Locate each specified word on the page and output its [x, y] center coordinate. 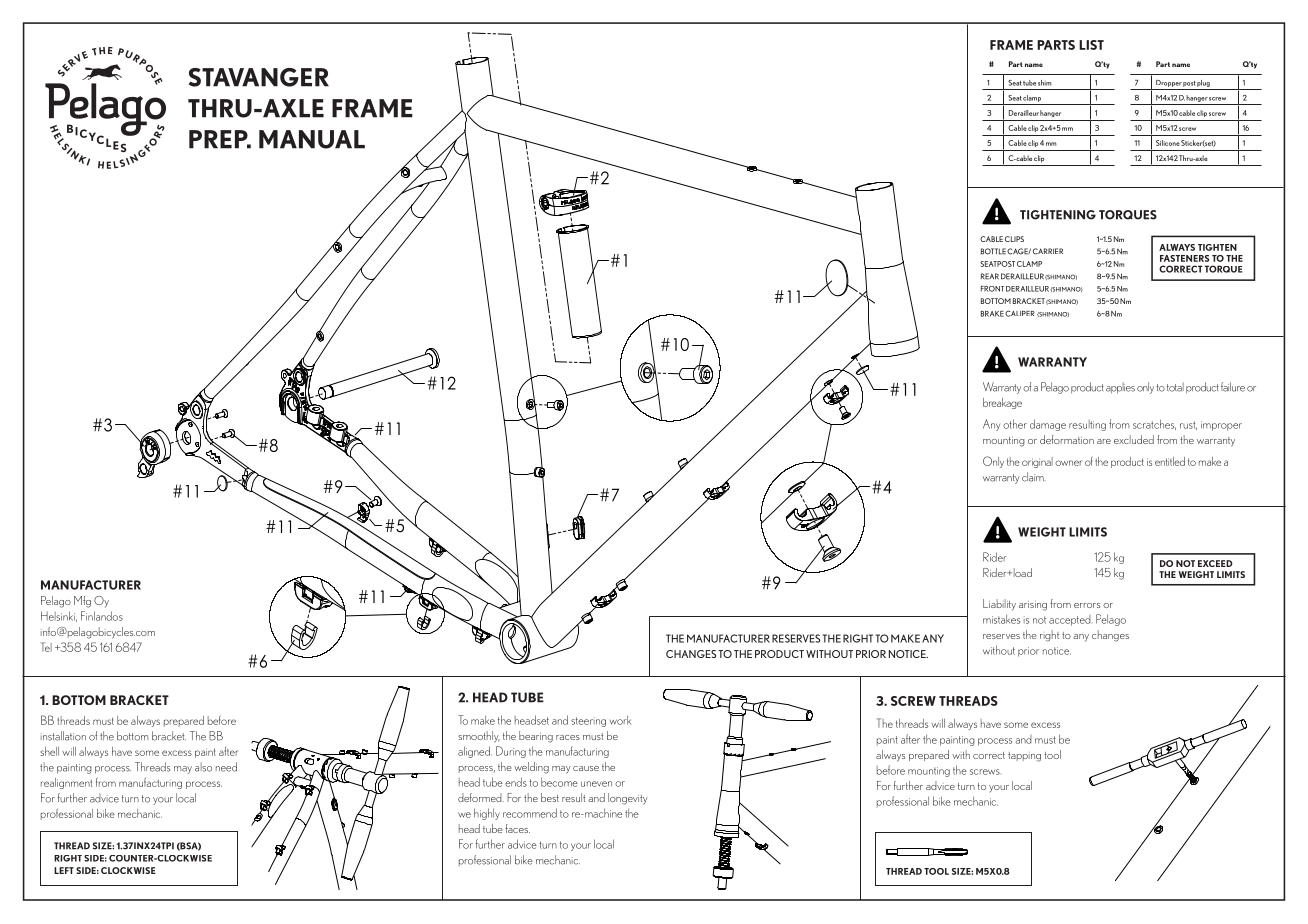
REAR [990, 276]
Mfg [82, 602]
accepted [1070, 620]
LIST [1091, 45]
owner [1068, 463]
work [620, 720]
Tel [46, 647]
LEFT [64, 870]
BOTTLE [993, 251]
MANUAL [312, 139]
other [1015, 424]
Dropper [1169, 83]
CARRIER [1048, 251]
